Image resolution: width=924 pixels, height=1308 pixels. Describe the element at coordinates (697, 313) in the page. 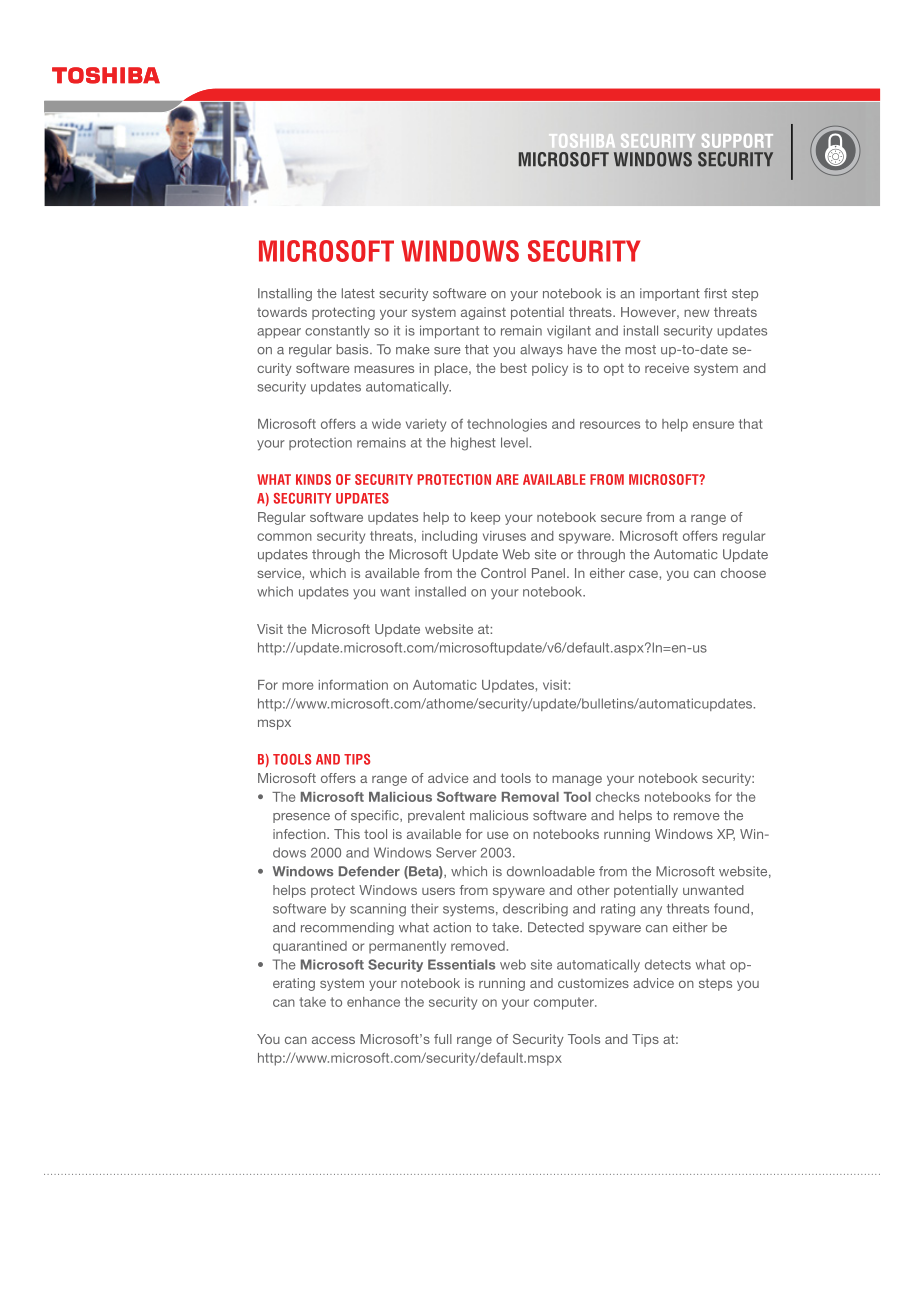

I see `new` at that location.
